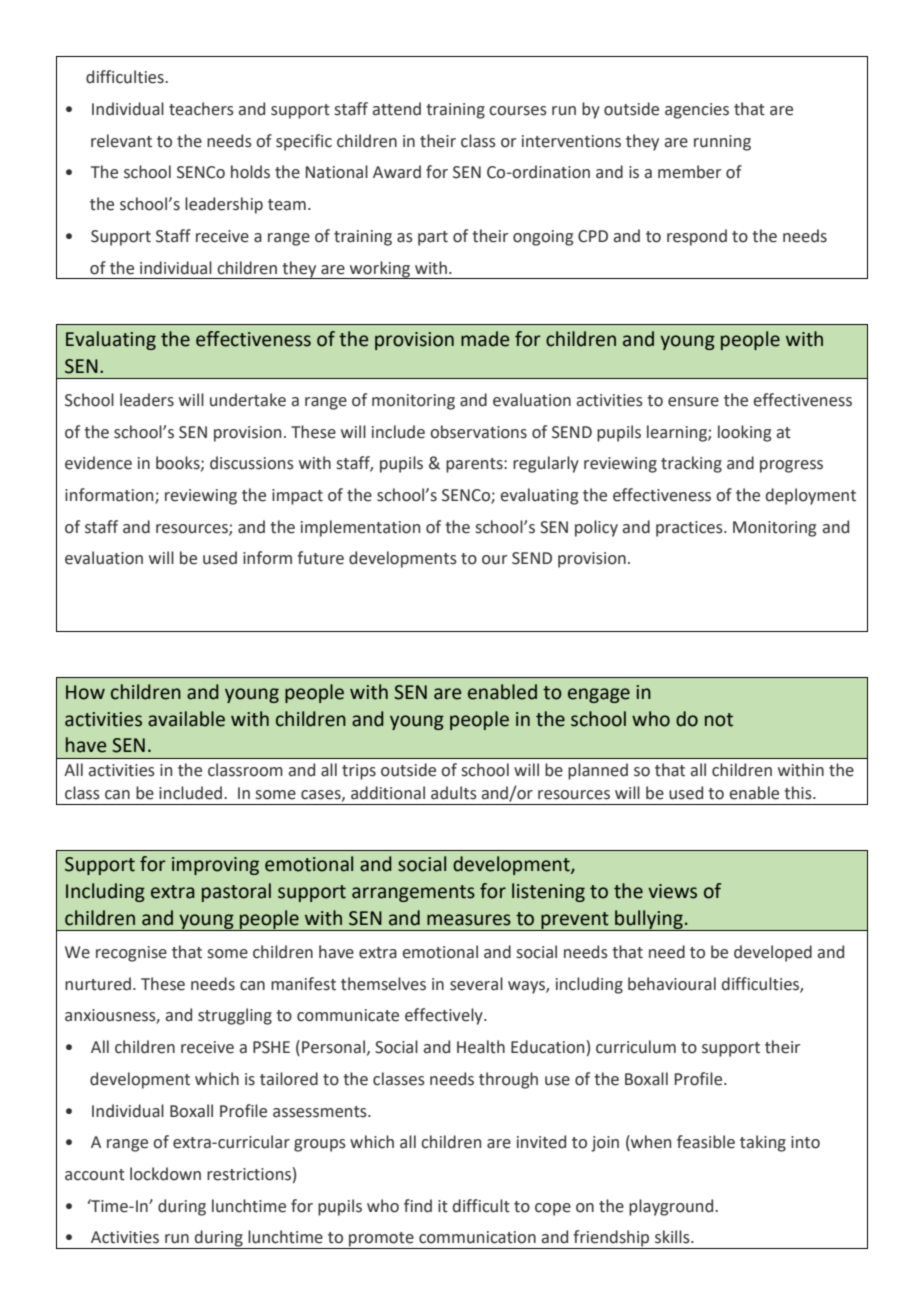 This document has height=1308, width=924. I want to click on views, so click(672, 891).
